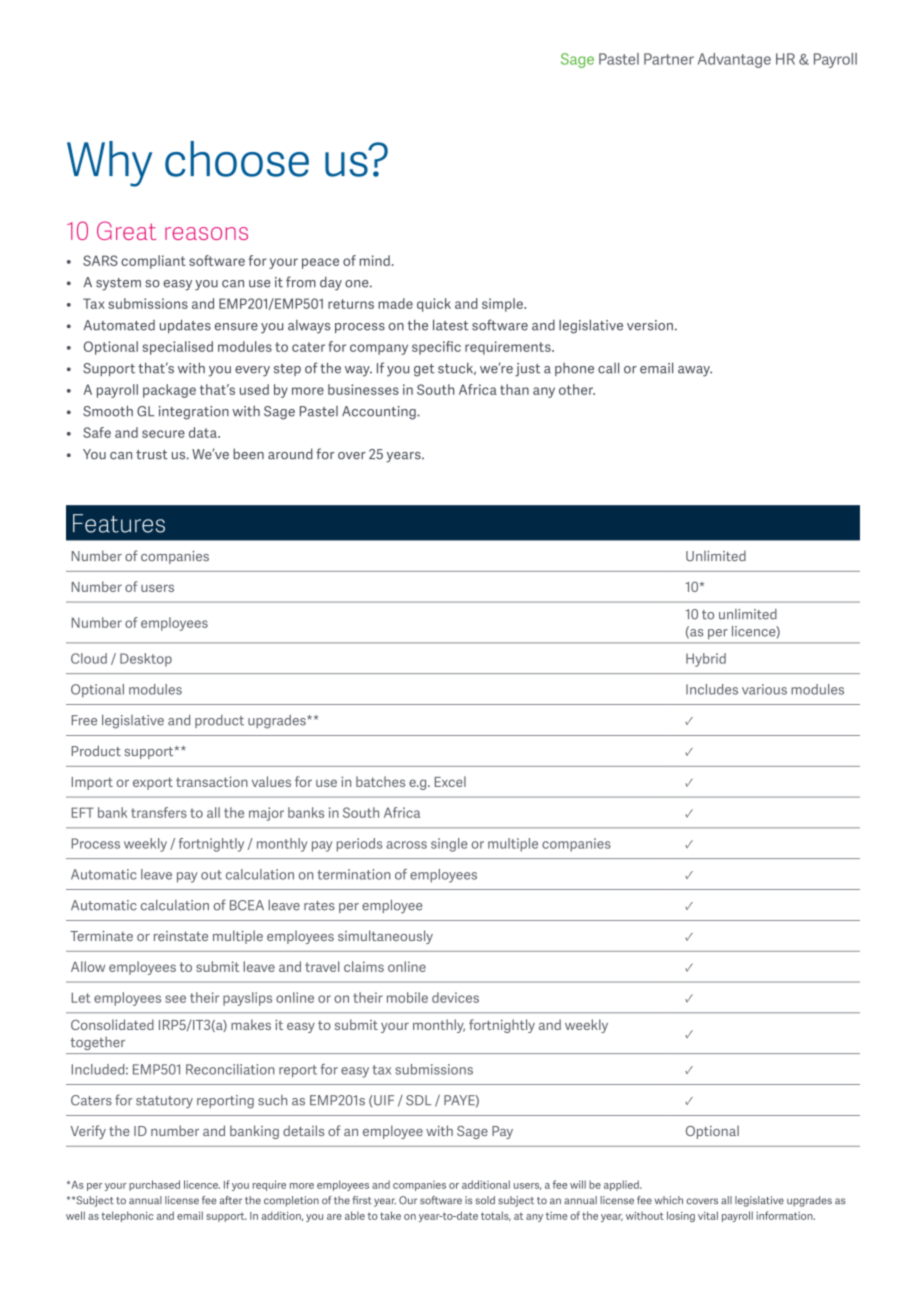 Image resolution: width=924 pixels, height=1308 pixels. Describe the element at coordinates (237, 159) in the screenshot. I see `choose` at that location.
